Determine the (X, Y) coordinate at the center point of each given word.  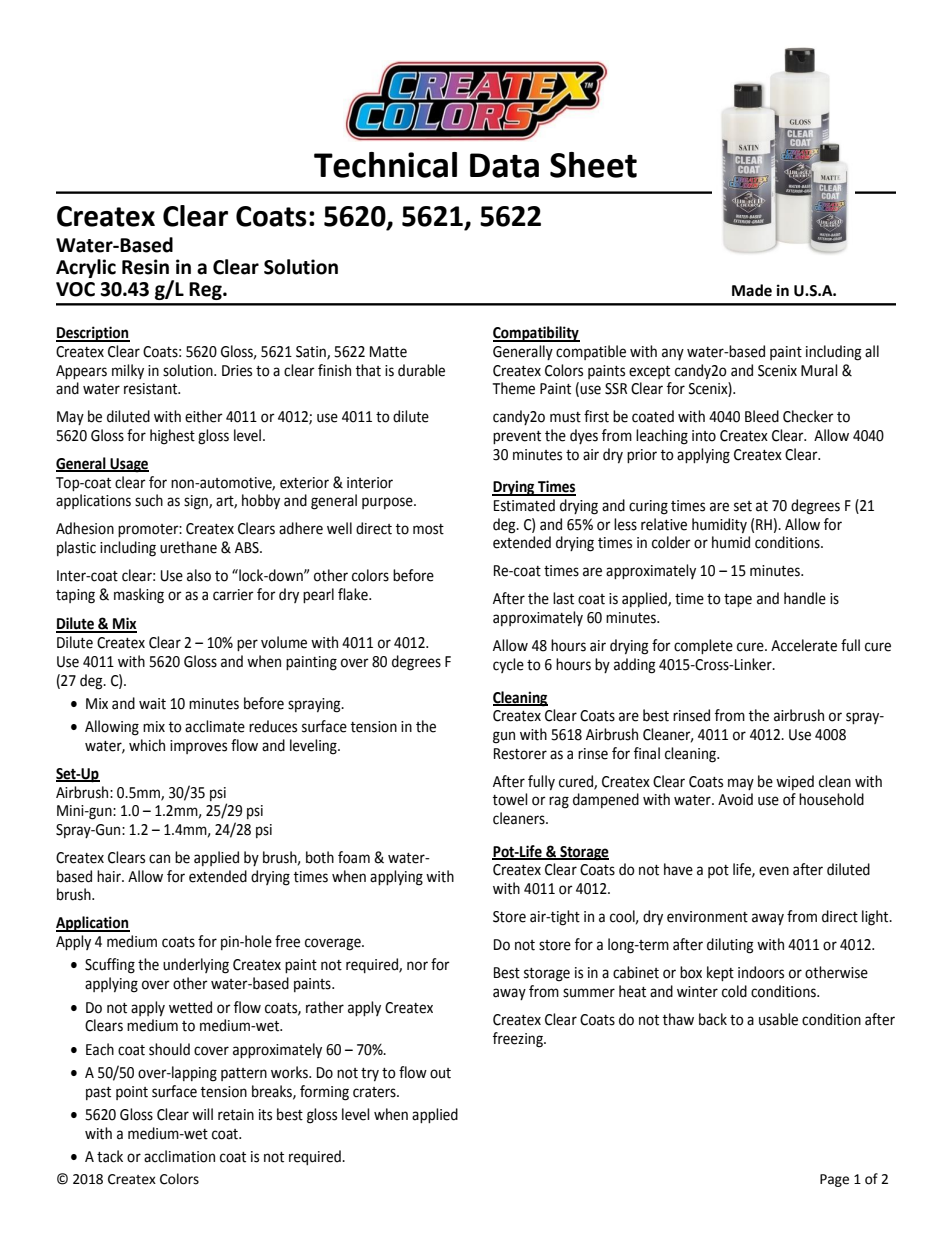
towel (510, 799)
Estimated (524, 505)
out (440, 1073)
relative (664, 524)
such (149, 500)
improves (198, 747)
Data (504, 165)
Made (752, 290)
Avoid (735, 799)
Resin (145, 267)
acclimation (179, 1156)
